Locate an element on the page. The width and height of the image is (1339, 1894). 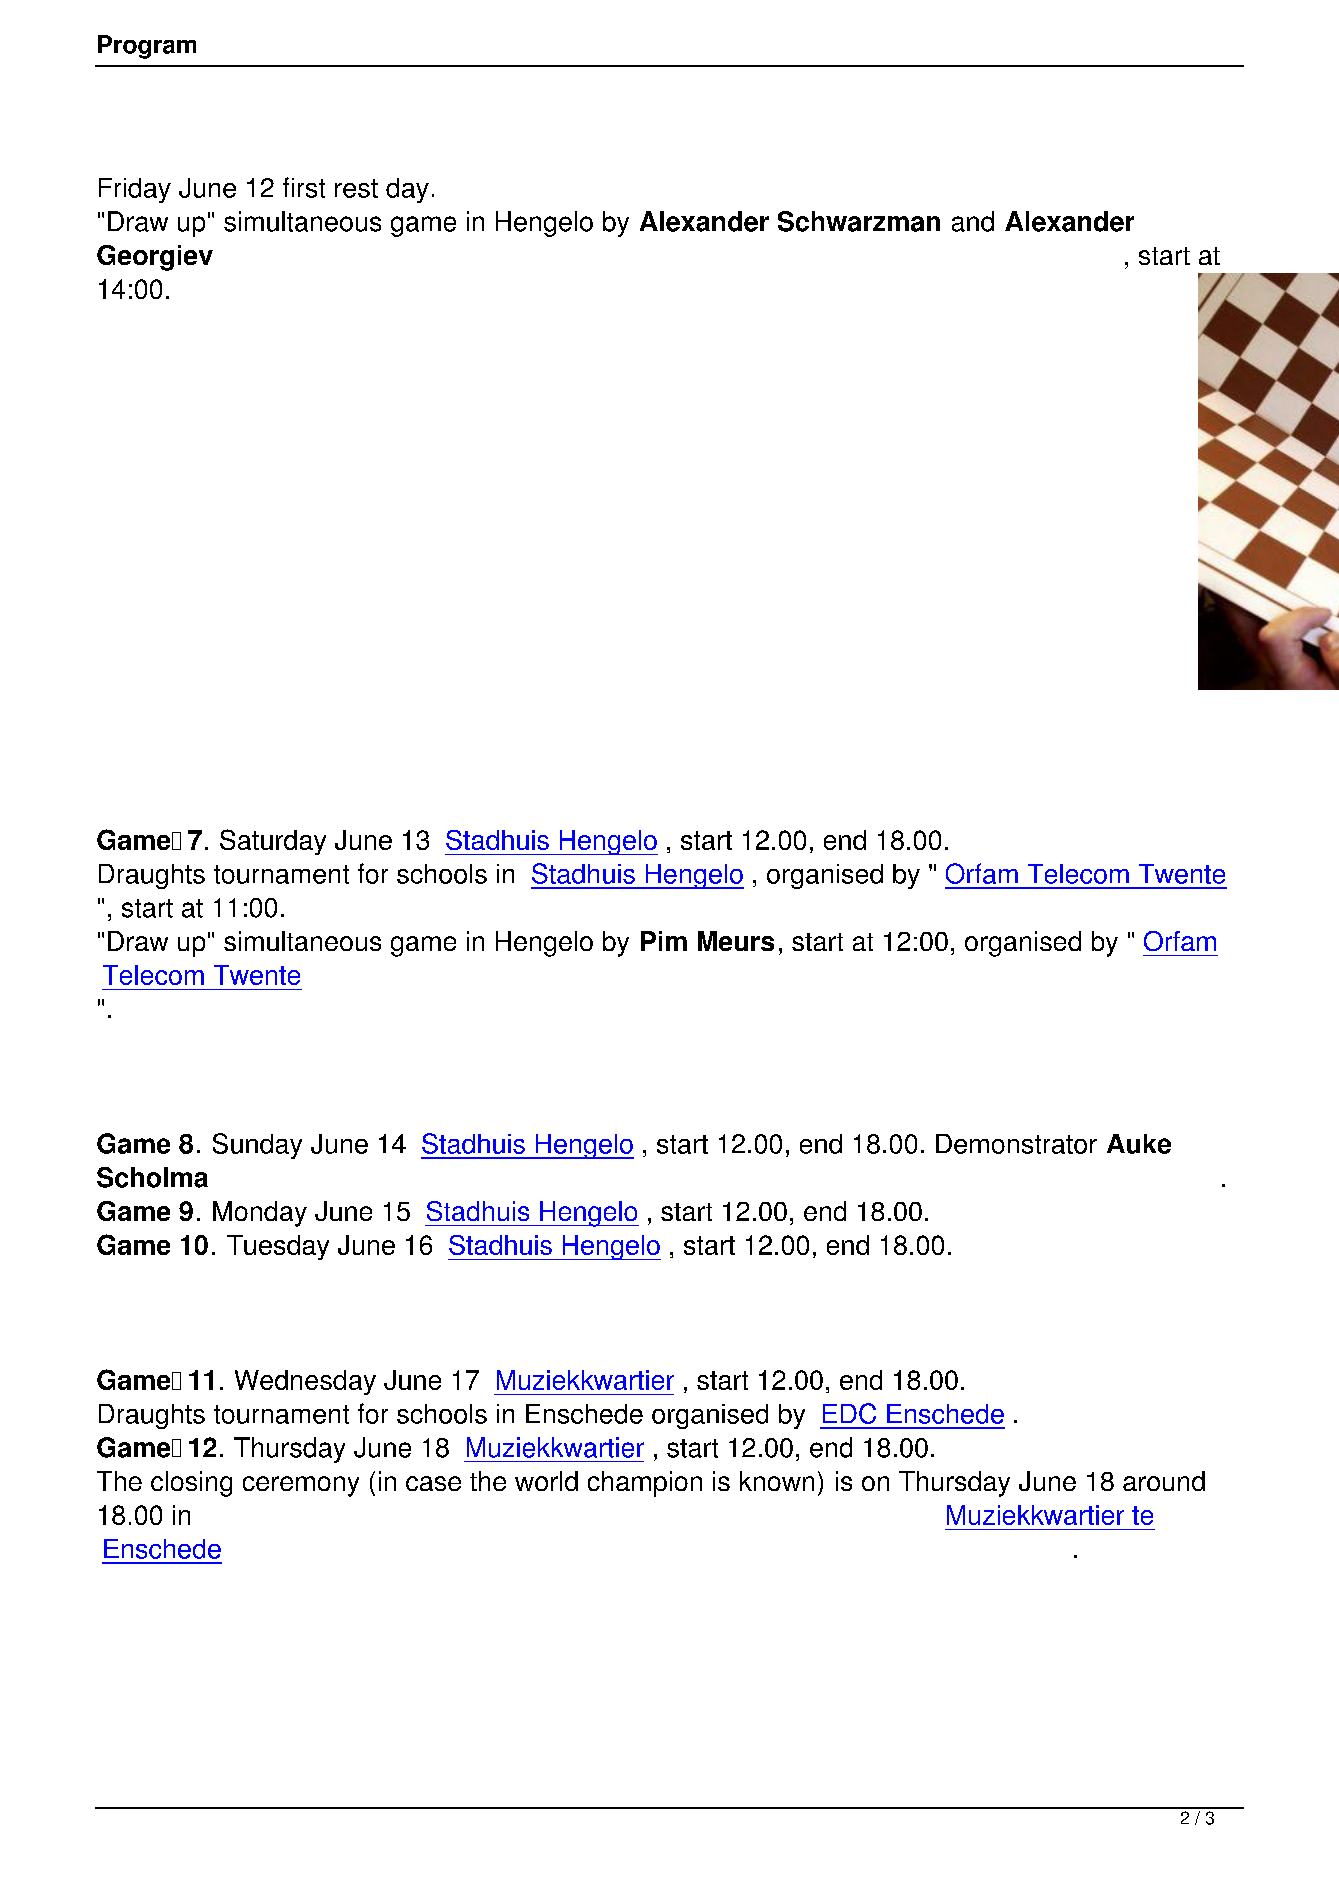
Demonstrator is located at coordinates (1016, 1144).
